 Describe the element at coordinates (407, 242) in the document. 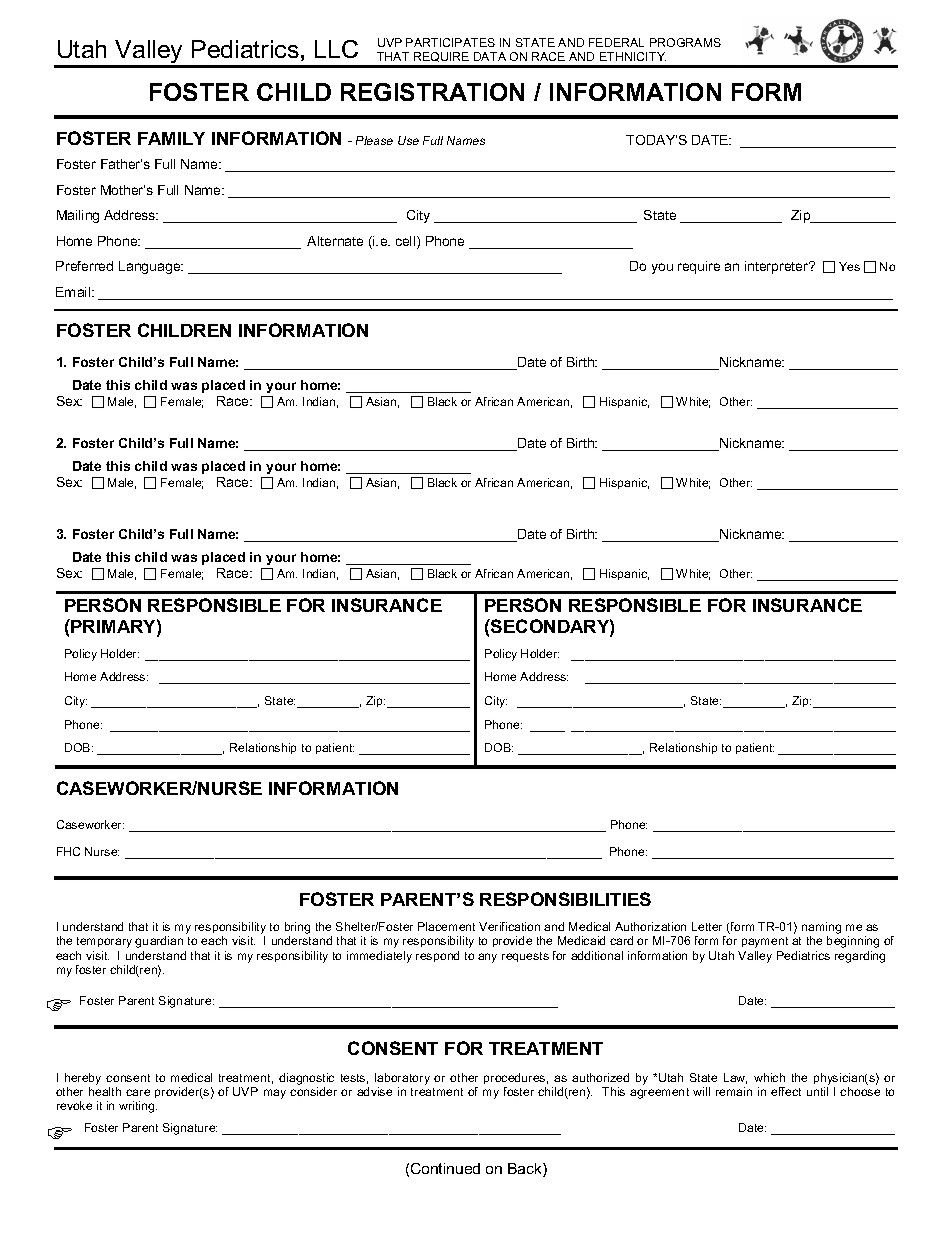

I see `cell` at that location.
